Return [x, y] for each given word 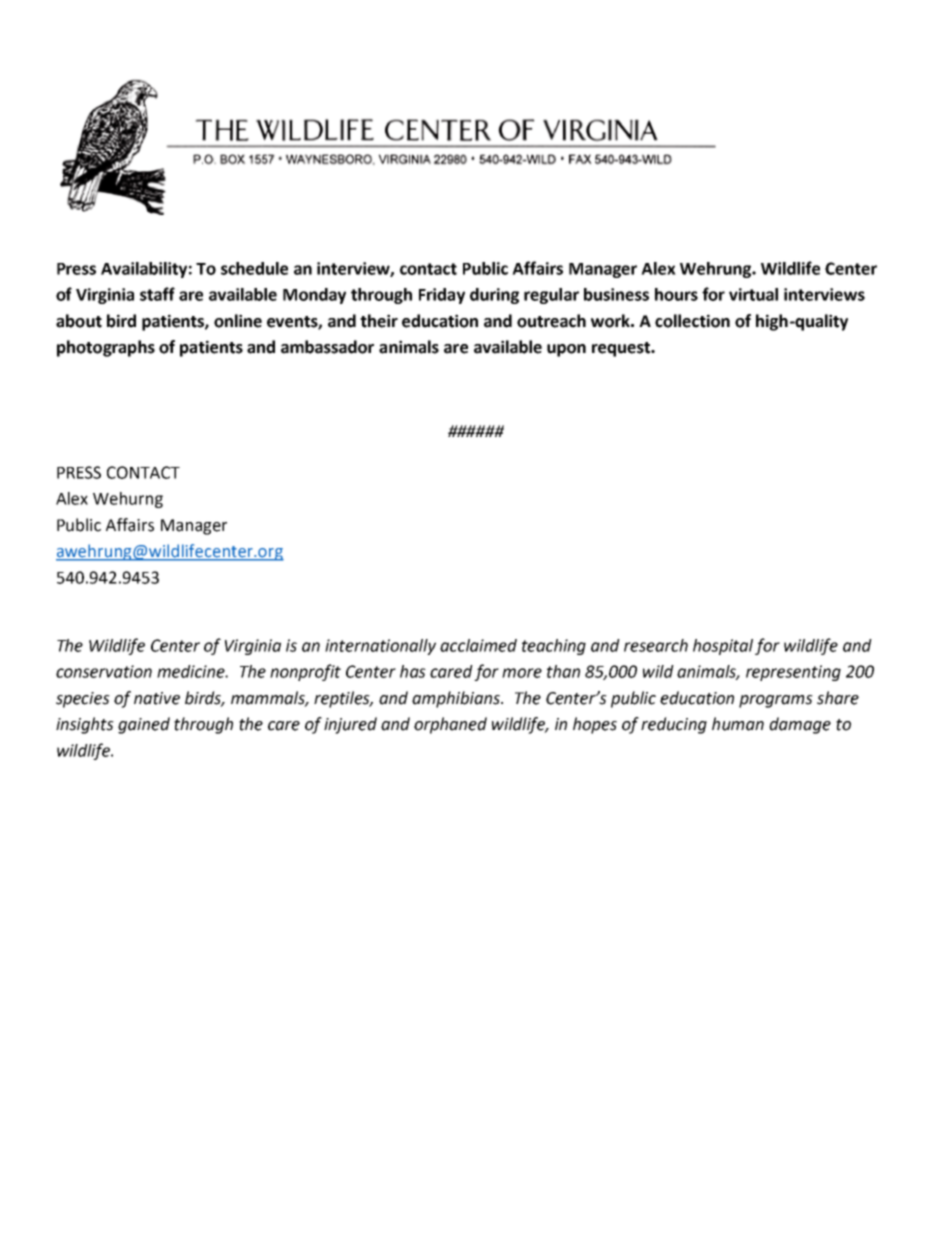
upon [566, 350]
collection [692, 321]
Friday [442, 296]
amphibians [457, 699]
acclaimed [478, 645]
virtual [753, 294]
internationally [380, 647]
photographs [106, 348]
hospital [723, 647]
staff [157, 294]
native [157, 698]
